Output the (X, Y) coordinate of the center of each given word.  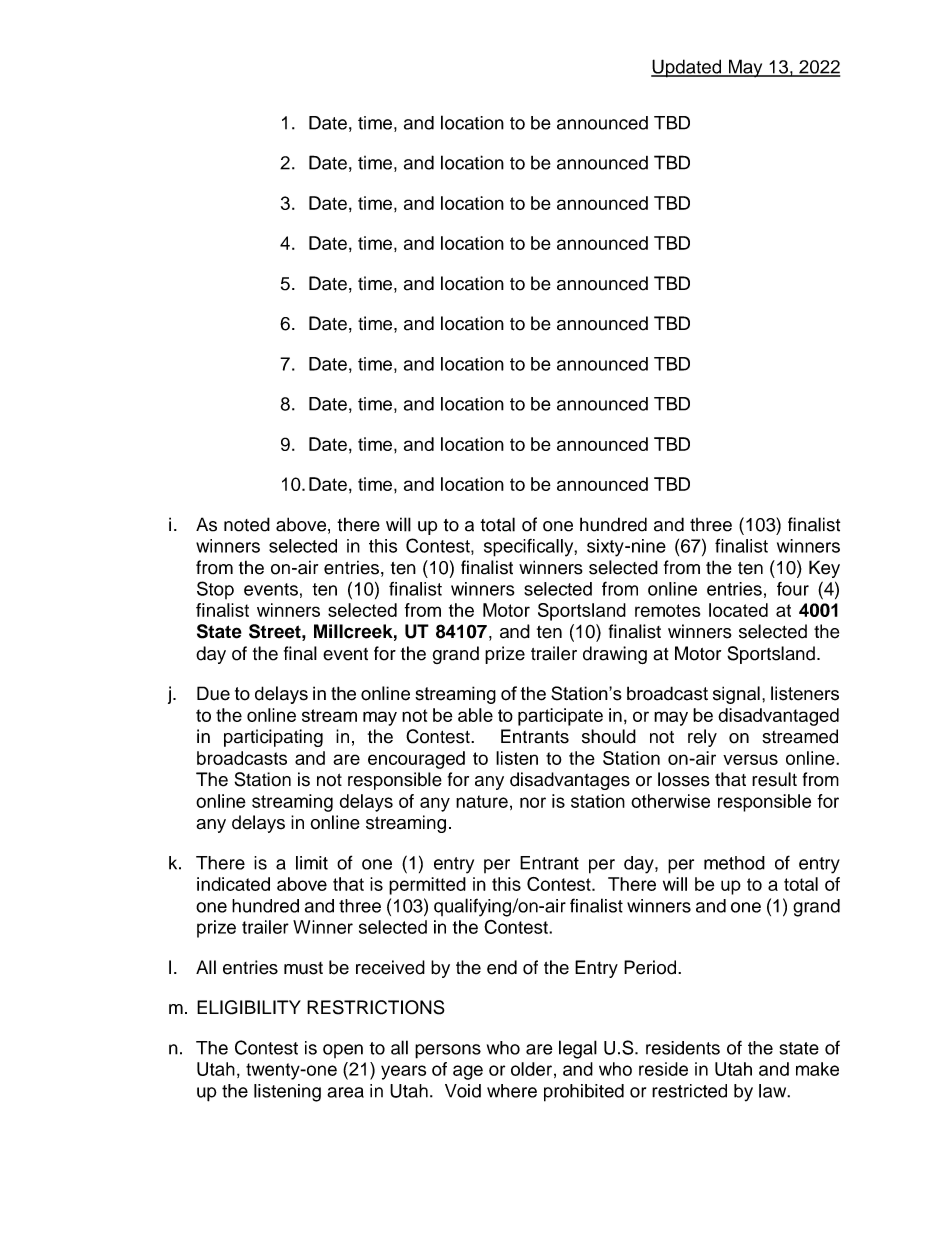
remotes (667, 610)
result (774, 779)
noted (247, 524)
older (531, 1069)
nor (533, 802)
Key (824, 569)
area (345, 1092)
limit (312, 863)
